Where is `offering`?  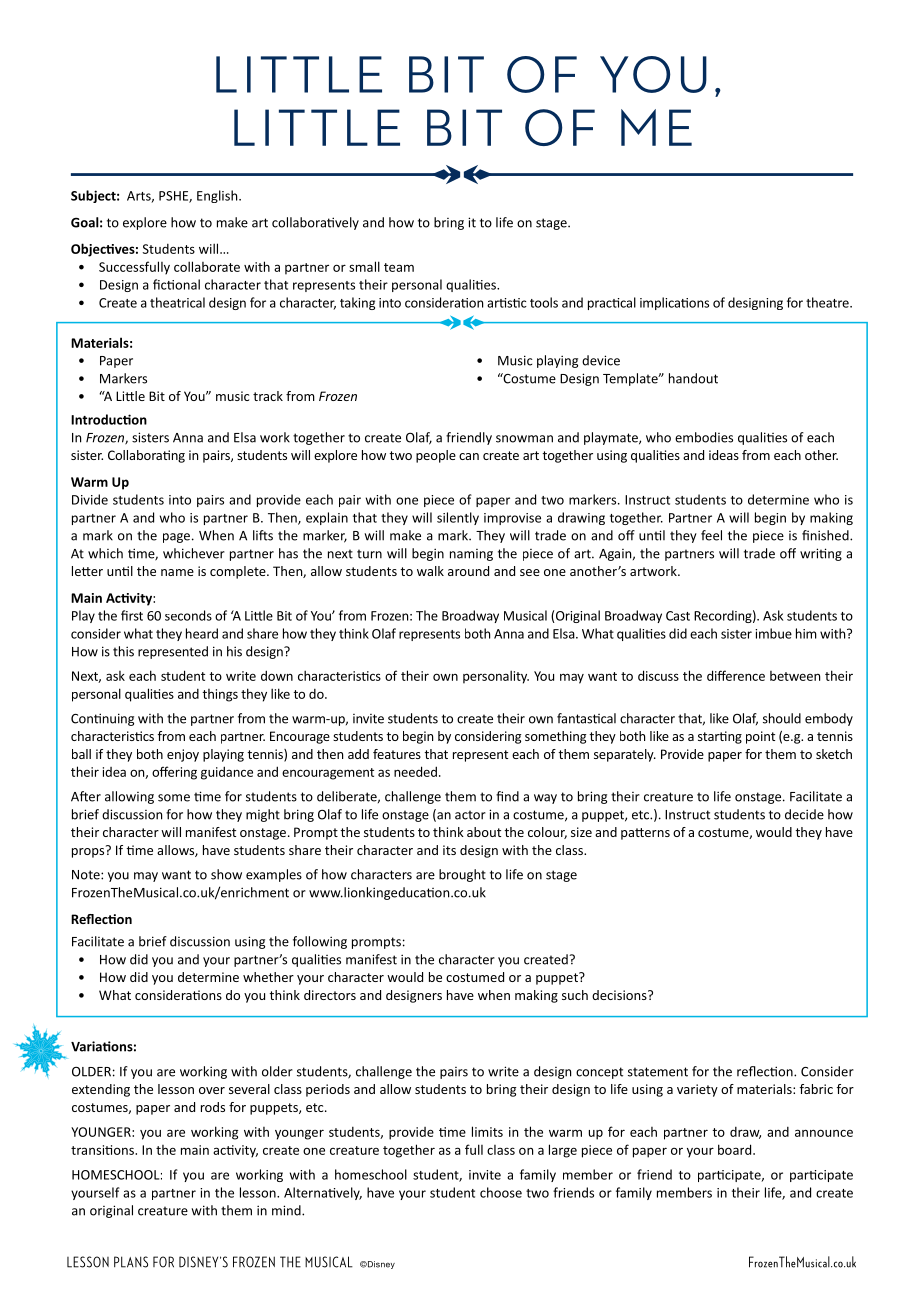
offering is located at coordinates (174, 773).
